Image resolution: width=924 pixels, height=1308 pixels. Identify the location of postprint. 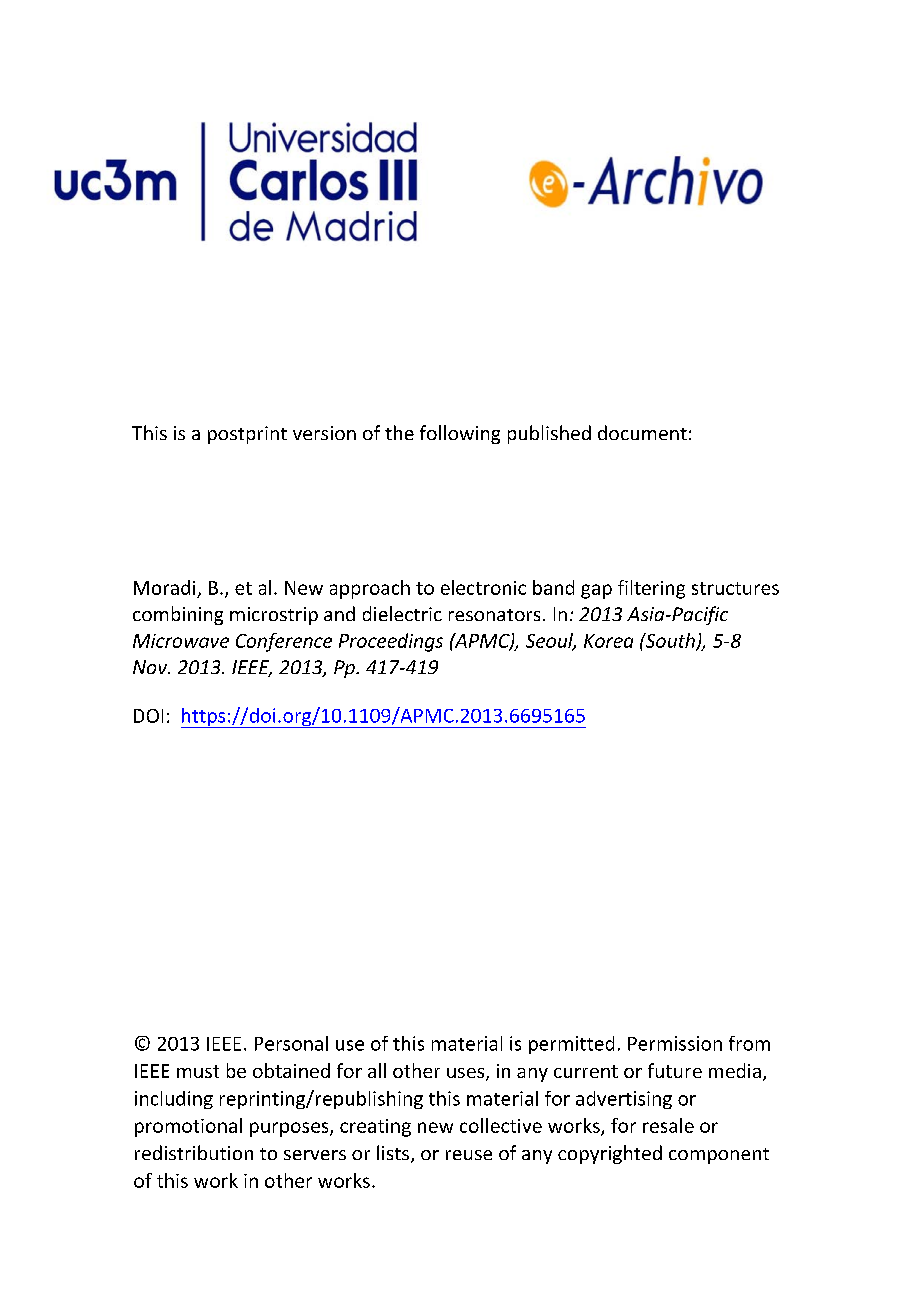
(247, 435).
